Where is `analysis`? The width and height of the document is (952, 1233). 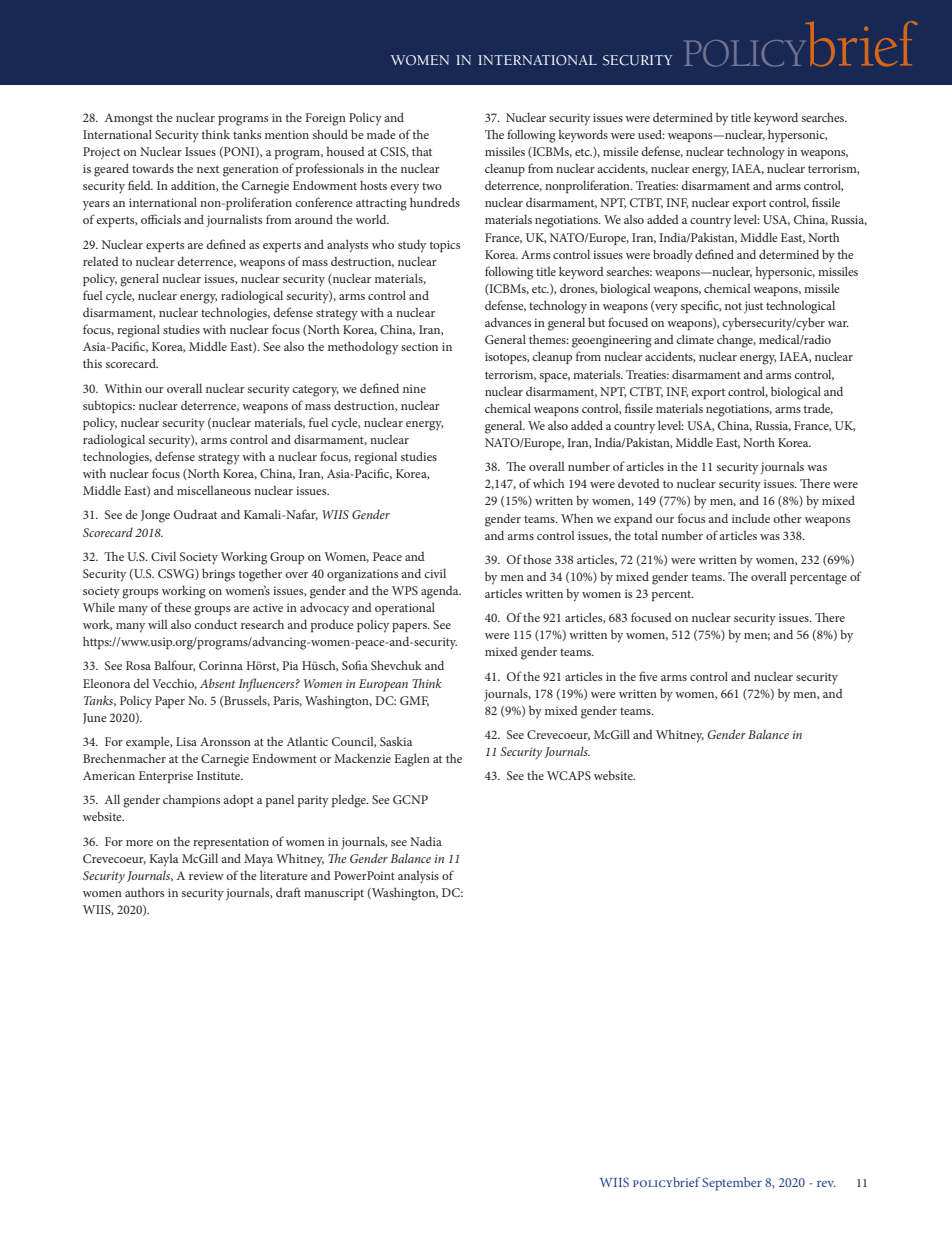 analysis is located at coordinates (418, 877).
